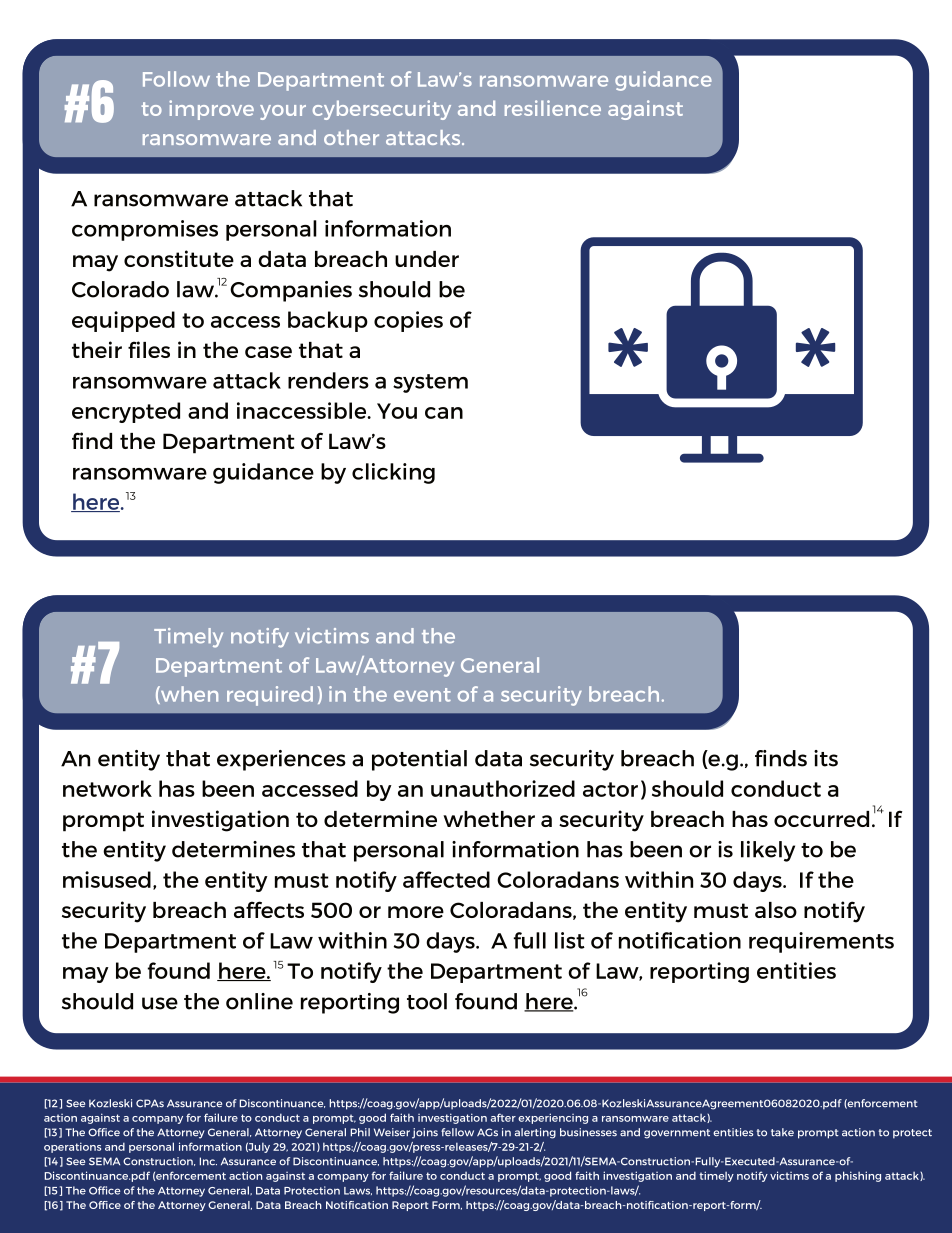 Image resolution: width=952 pixels, height=1233 pixels. I want to click on improve, so click(211, 110).
